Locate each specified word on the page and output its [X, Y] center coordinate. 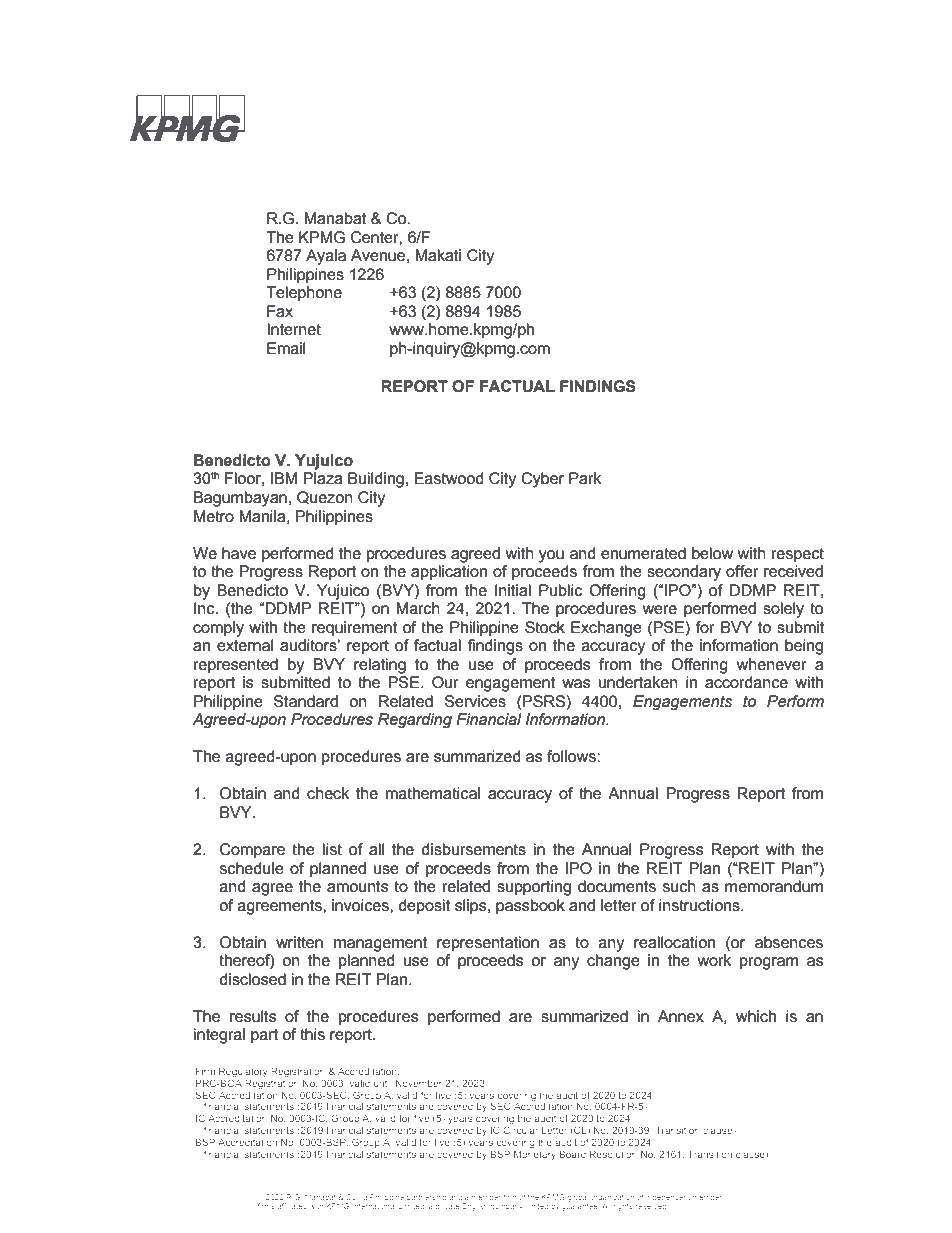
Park [585, 478]
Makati [438, 255]
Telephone [304, 294]
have [239, 553]
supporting [534, 888]
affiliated [292, 1206]
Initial [513, 590]
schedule [252, 868]
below [712, 553]
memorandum [774, 886]
